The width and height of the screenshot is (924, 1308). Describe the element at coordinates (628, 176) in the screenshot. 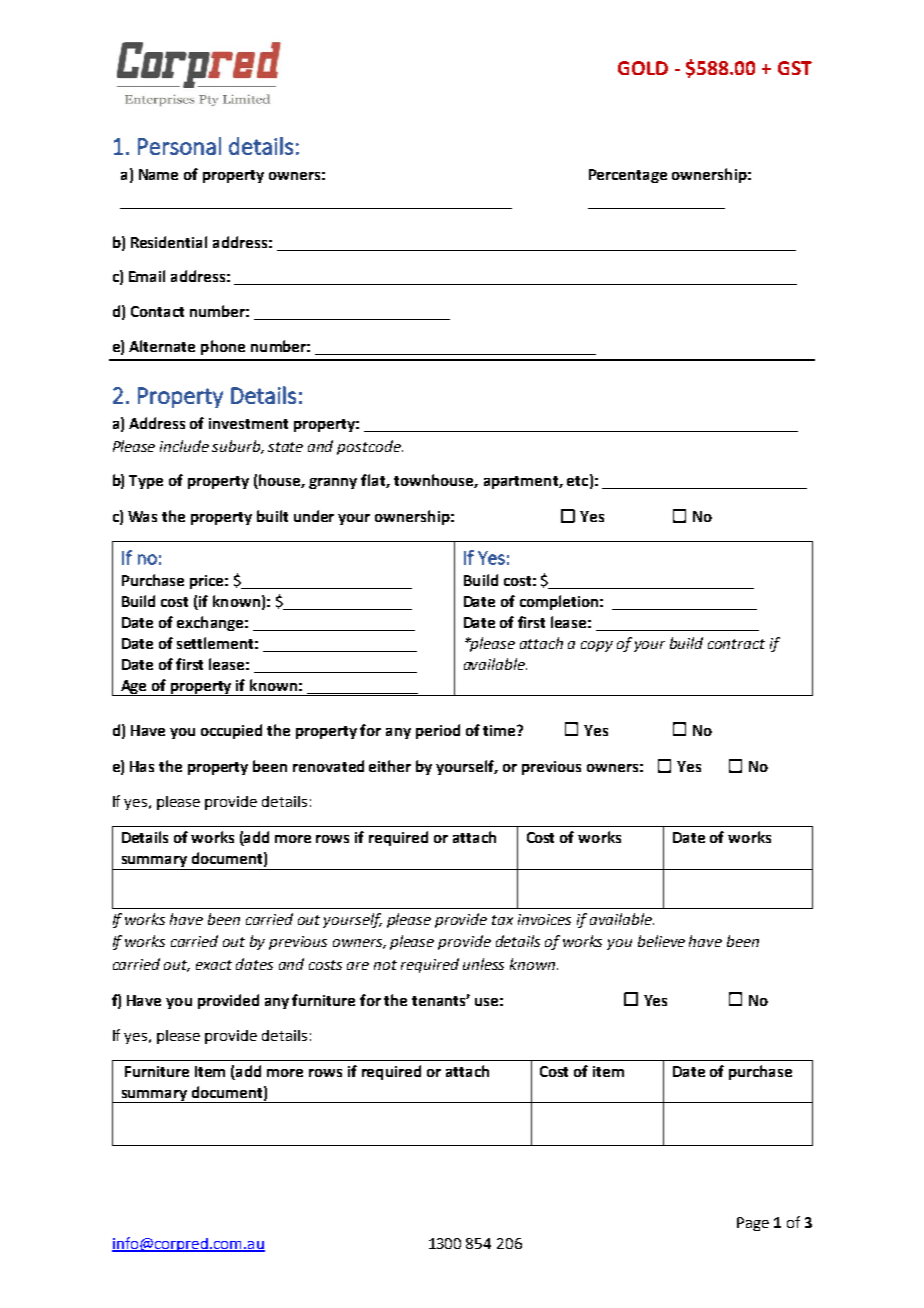

I see `Percentage` at that location.
